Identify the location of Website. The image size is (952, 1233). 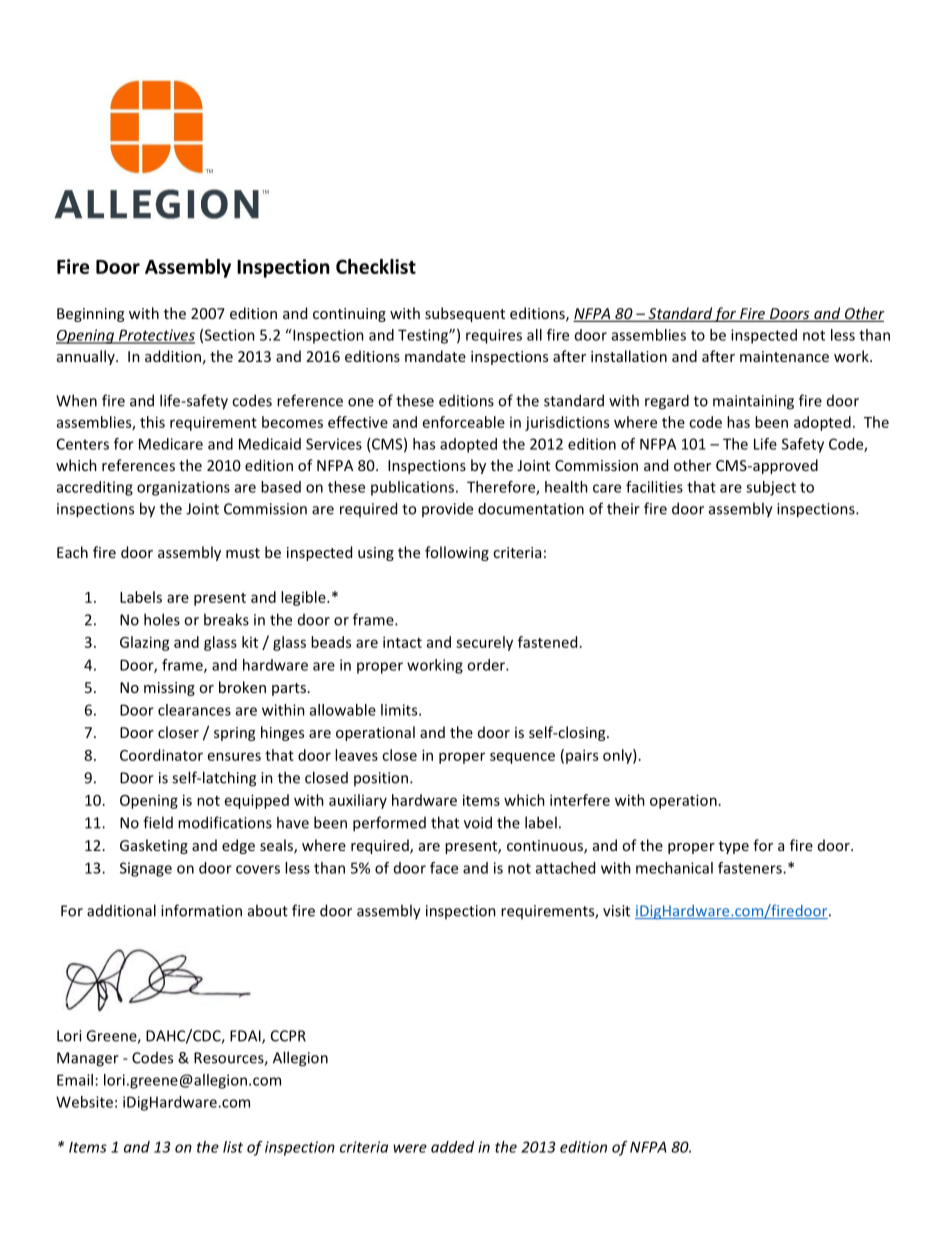
(84, 1102).
